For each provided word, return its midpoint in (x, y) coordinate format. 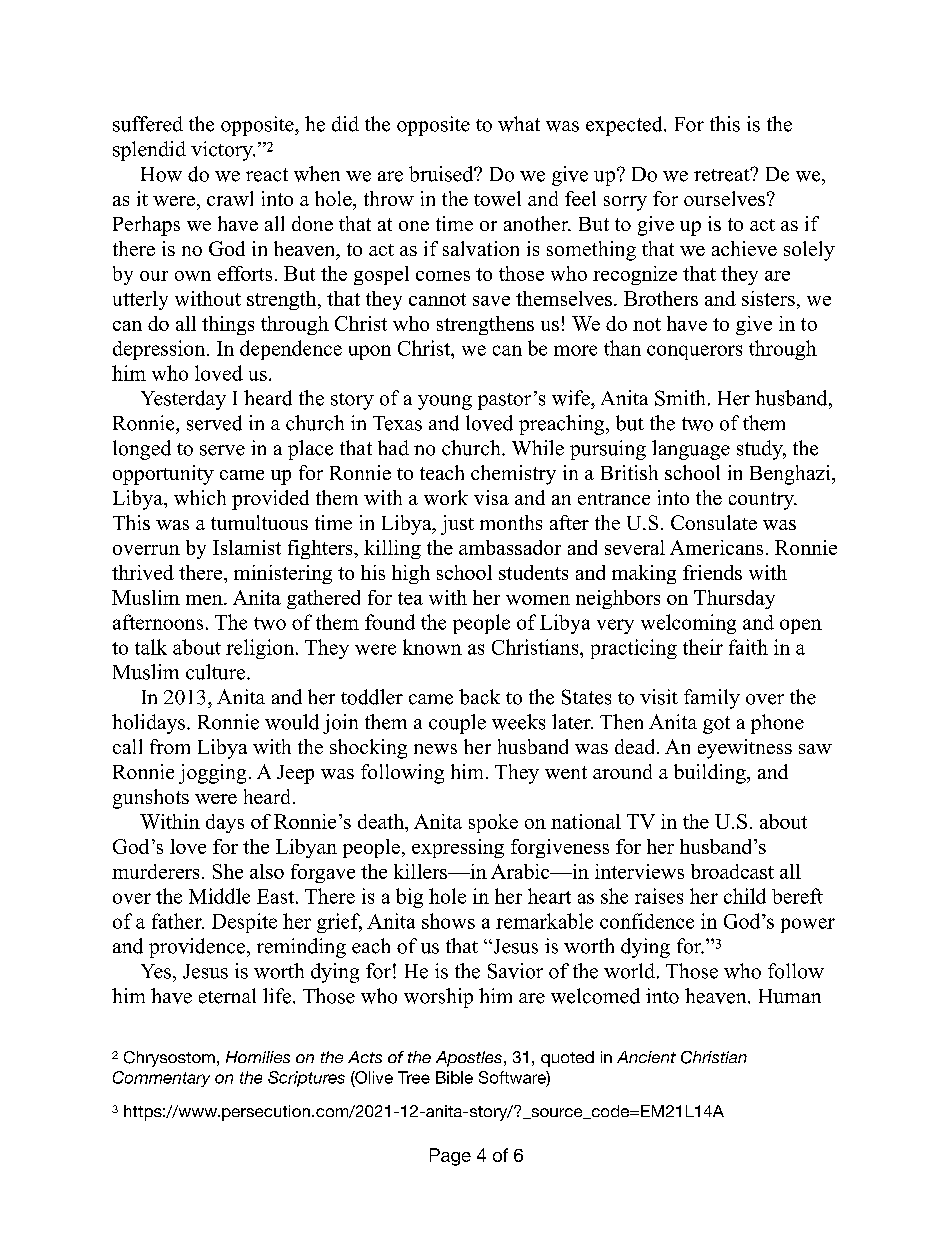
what (519, 124)
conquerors (694, 352)
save (491, 301)
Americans (716, 547)
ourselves (724, 198)
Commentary (161, 1079)
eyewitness (745, 749)
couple (457, 724)
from (170, 746)
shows (448, 921)
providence (197, 948)
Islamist (247, 547)
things (228, 325)
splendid (149, 151)
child (745, 896)
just (457, 525)
